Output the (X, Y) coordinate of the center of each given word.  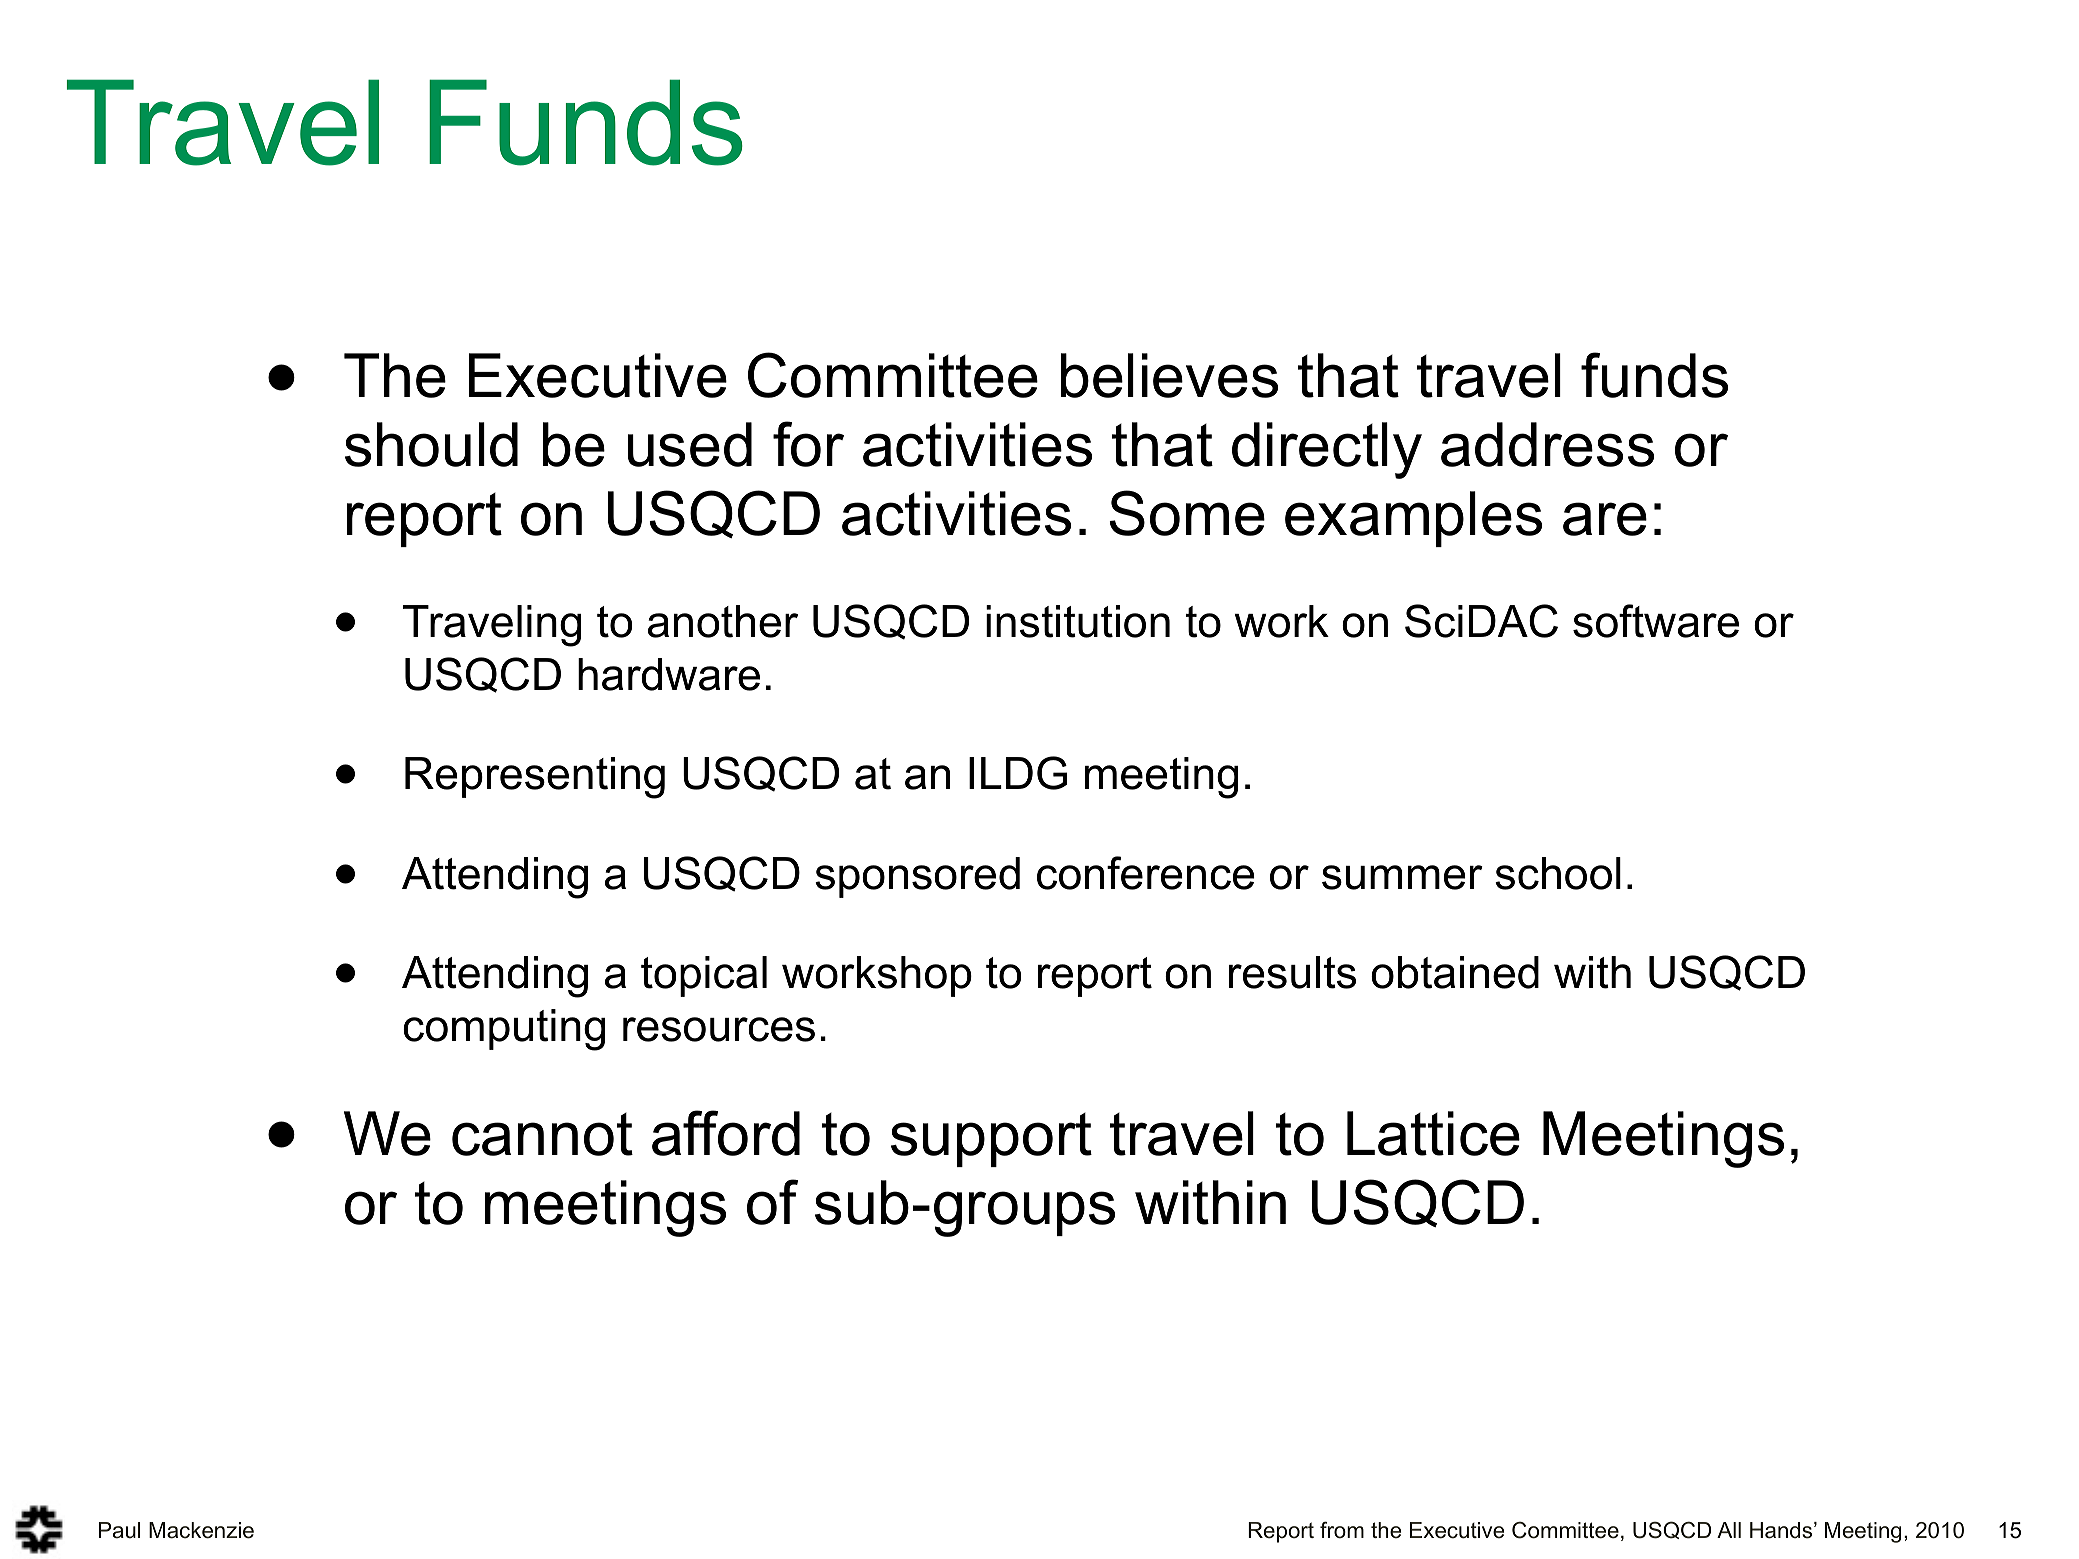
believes (1169, 375)
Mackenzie (201, 1530)
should (431, 444)
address (1547, 444)
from (1342, 1530)
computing (504, 1030)
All (1729, 1530)
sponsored (917, 877)
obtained (1455, 972)
